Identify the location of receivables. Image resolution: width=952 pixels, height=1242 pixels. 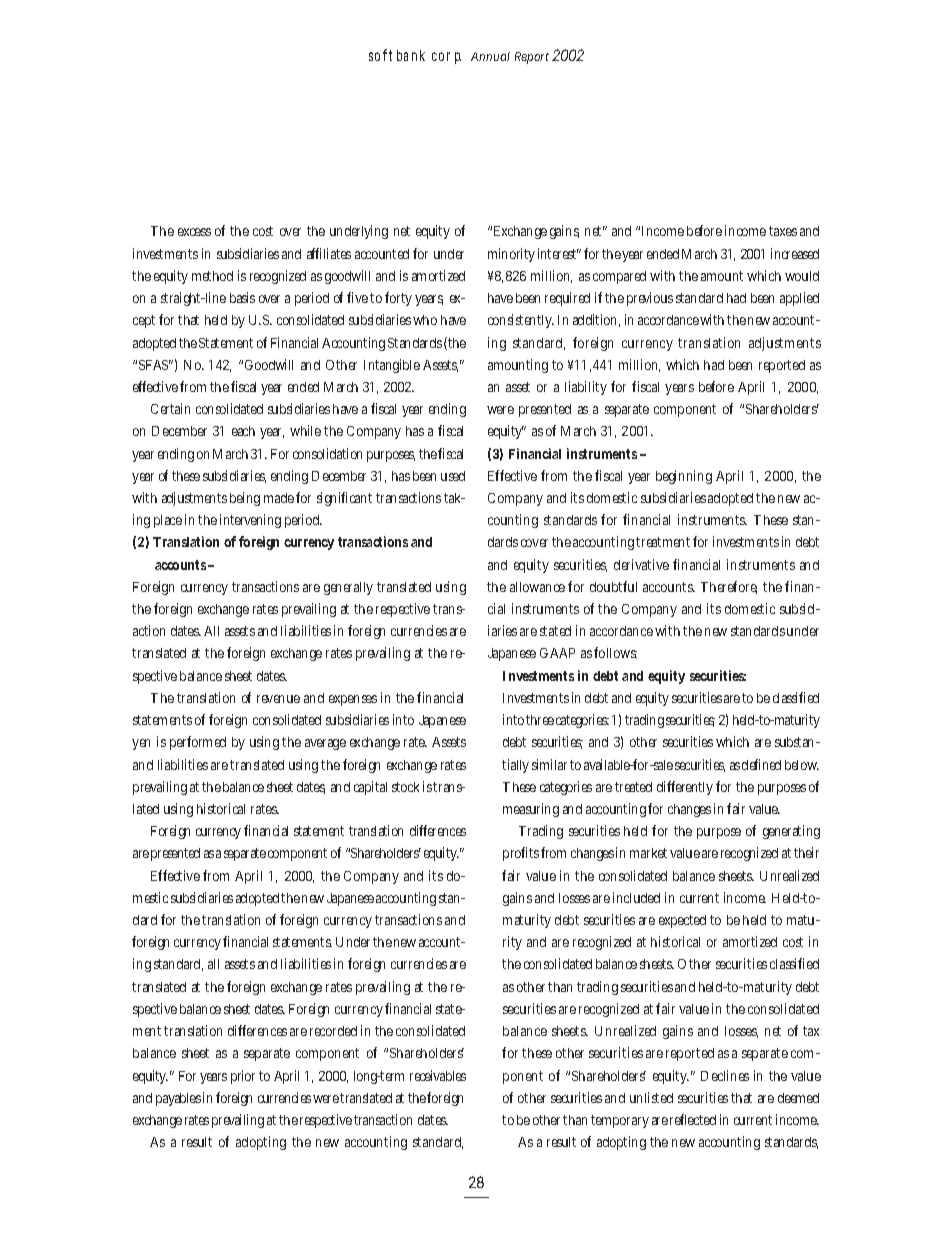
(438, 1075).
